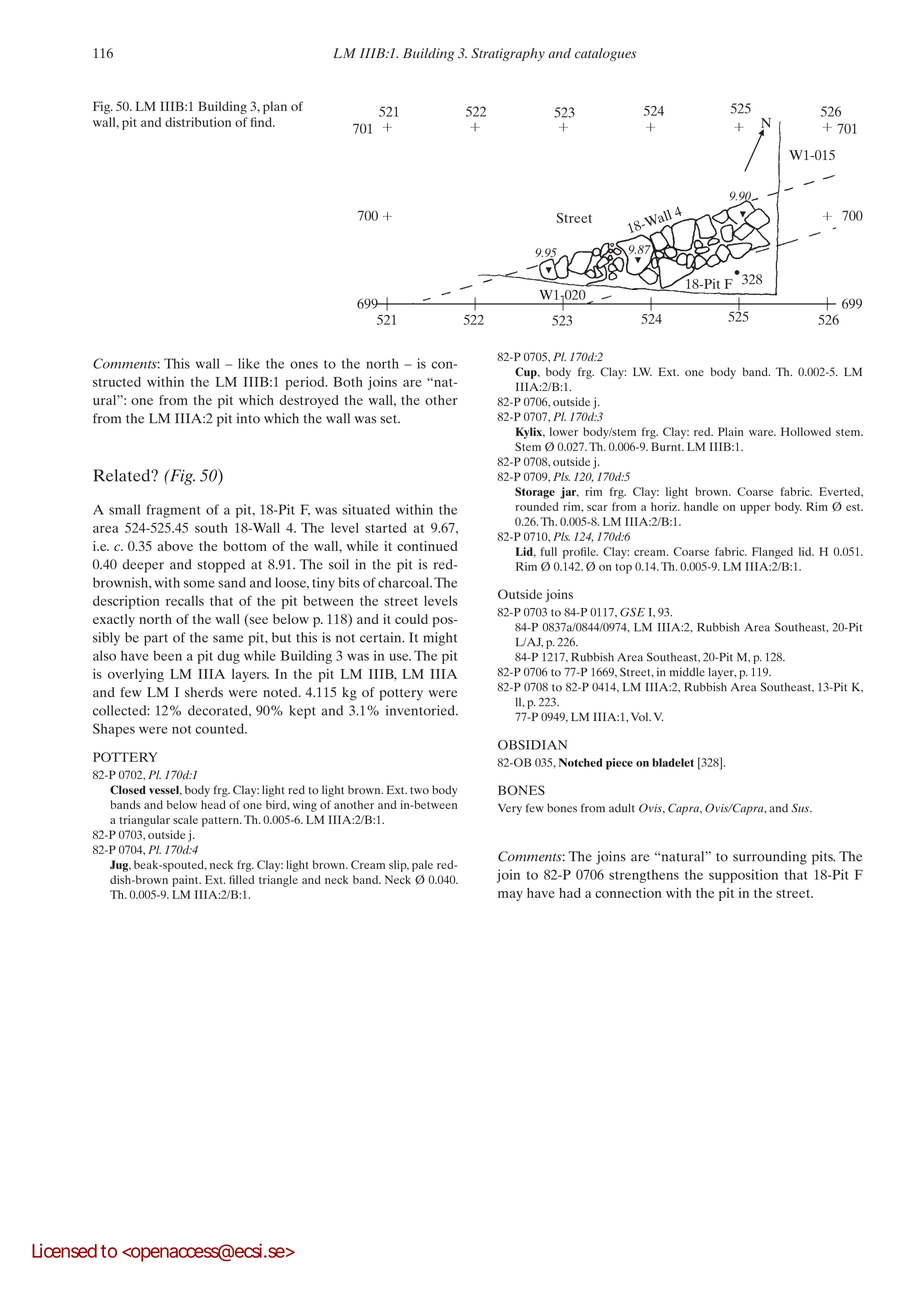 The height and width of the page is (1308, 924). I want to click on catalogues, so click(606, 54).
